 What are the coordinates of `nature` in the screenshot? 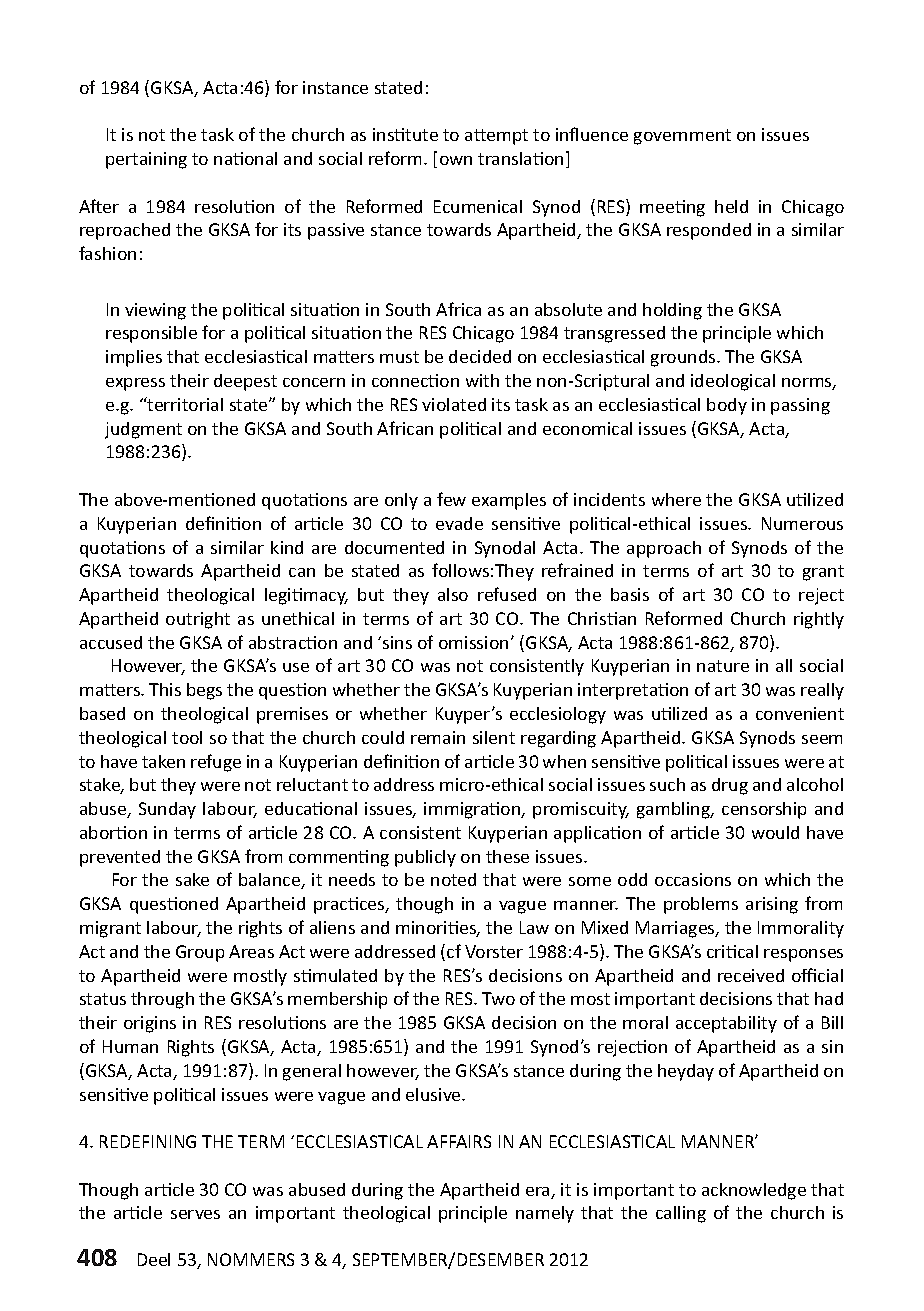 It's located at (723, 666).
